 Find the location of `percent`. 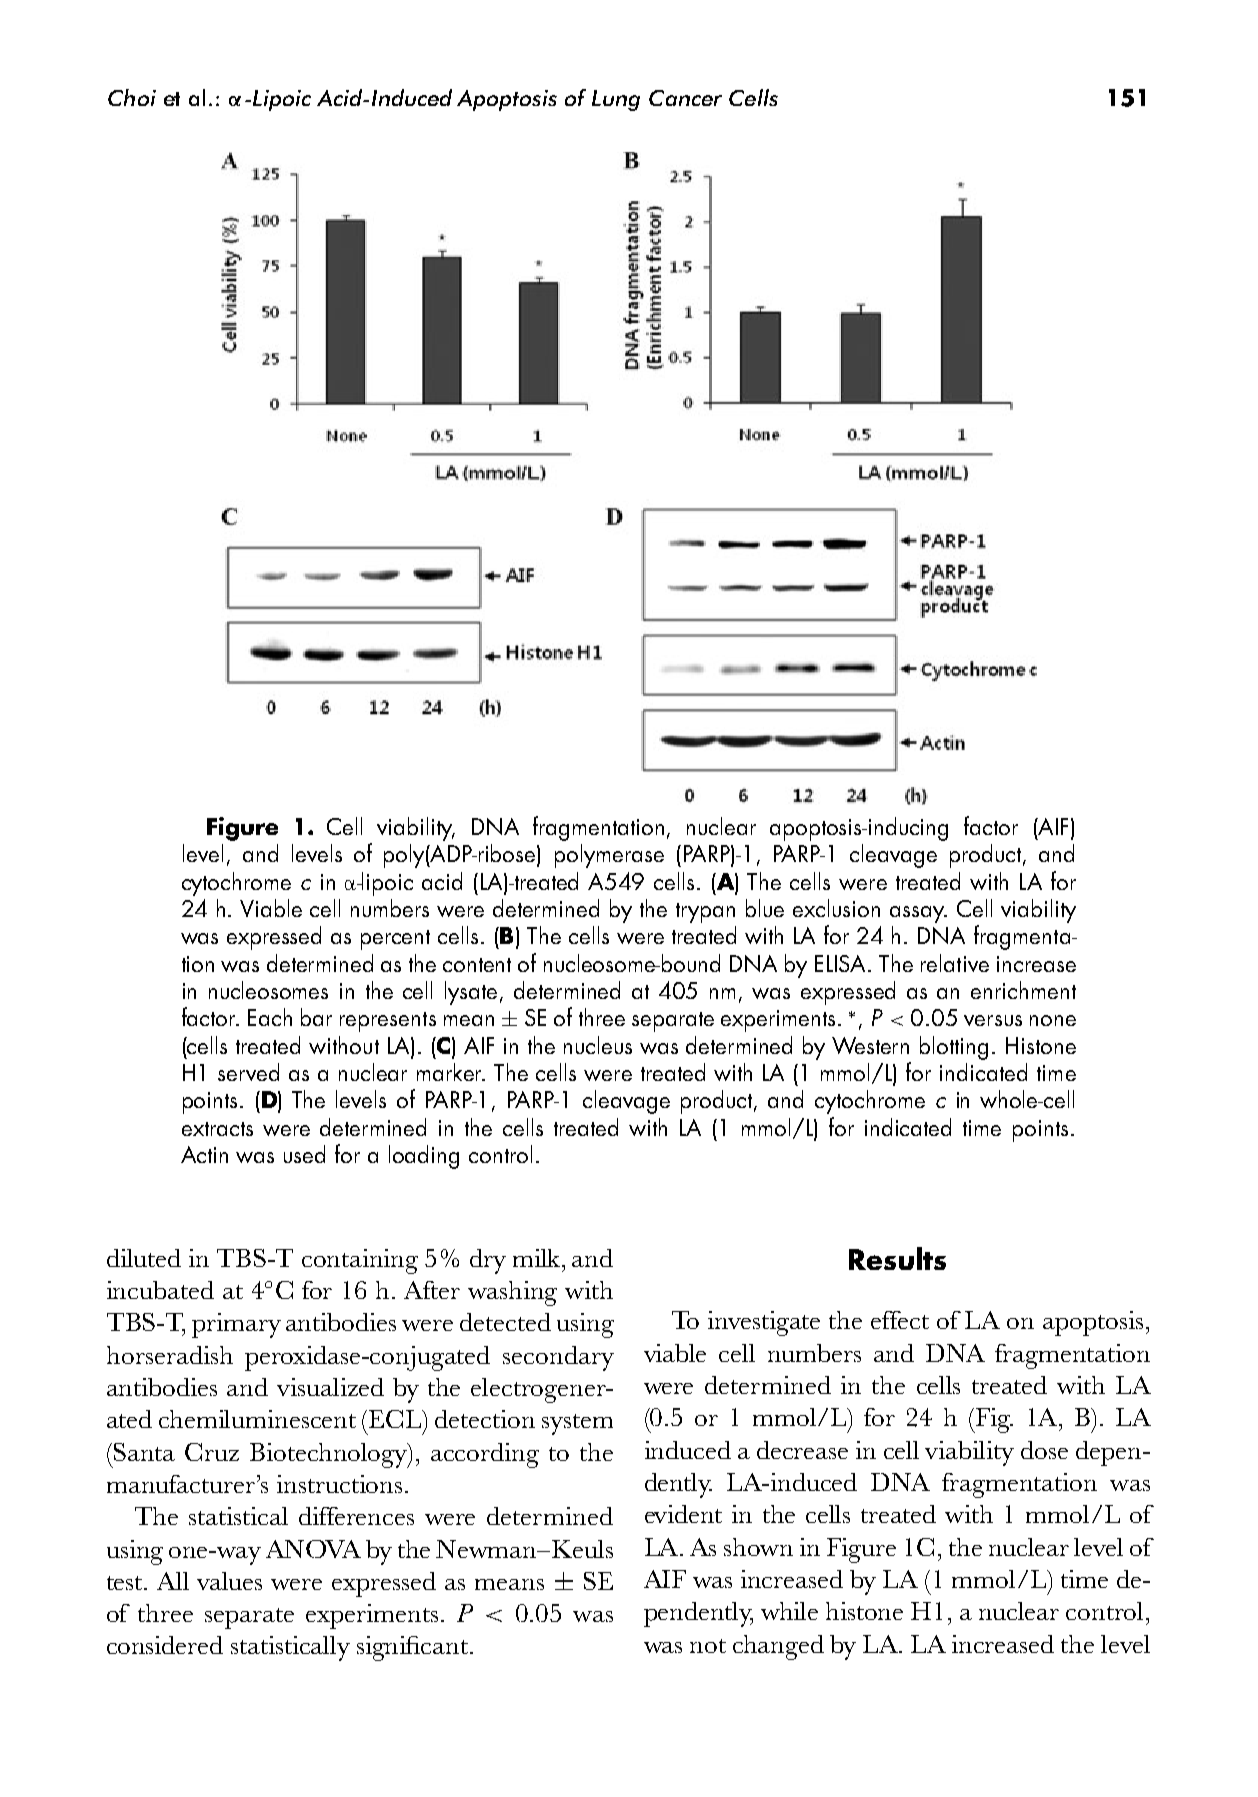

percent is located at coordinates (395, 940).
